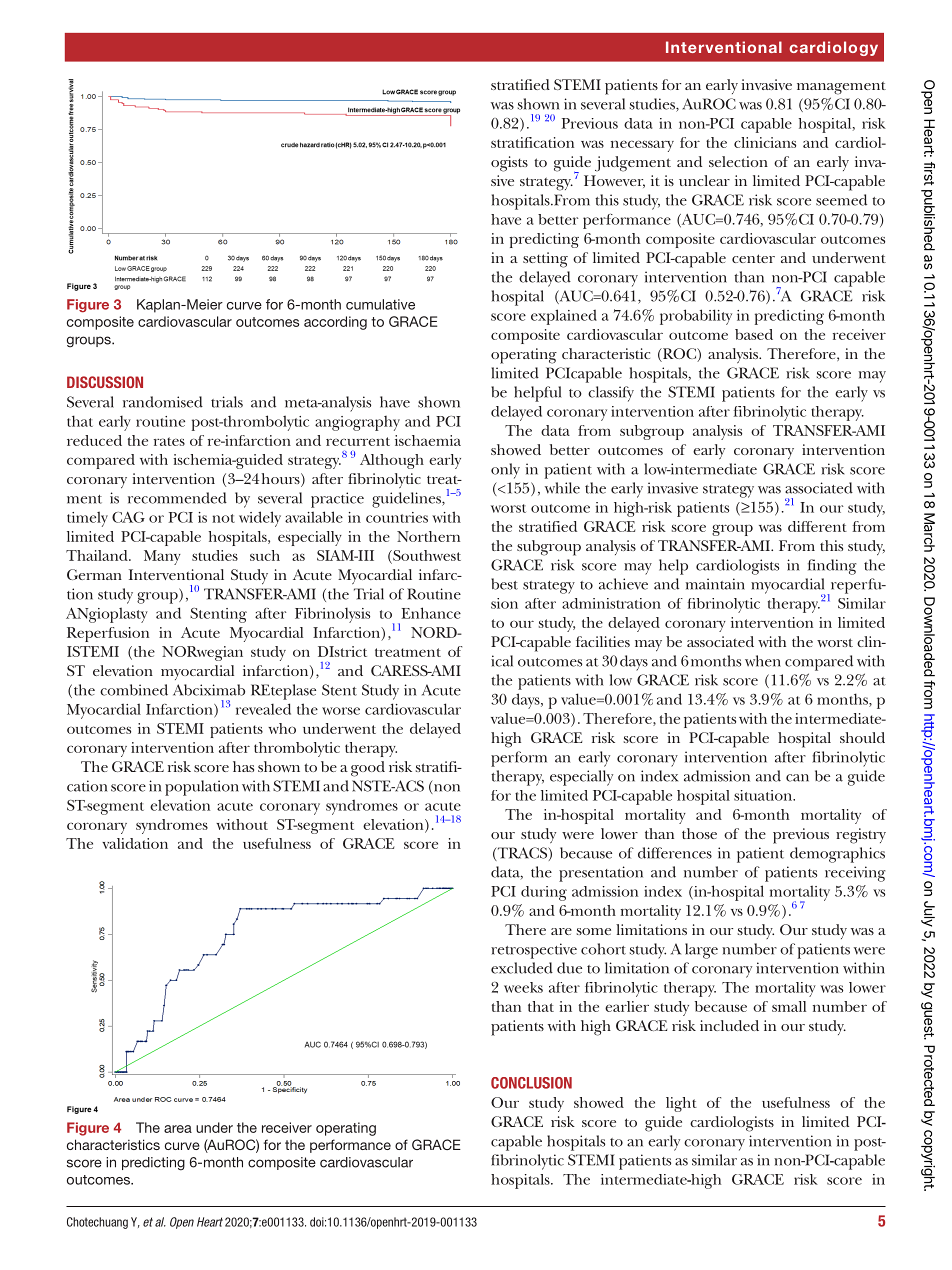 The image size is (952, 1270). Describe the element at coordinates (704, 180) in the screenshot. I see `unclear` at that location.
